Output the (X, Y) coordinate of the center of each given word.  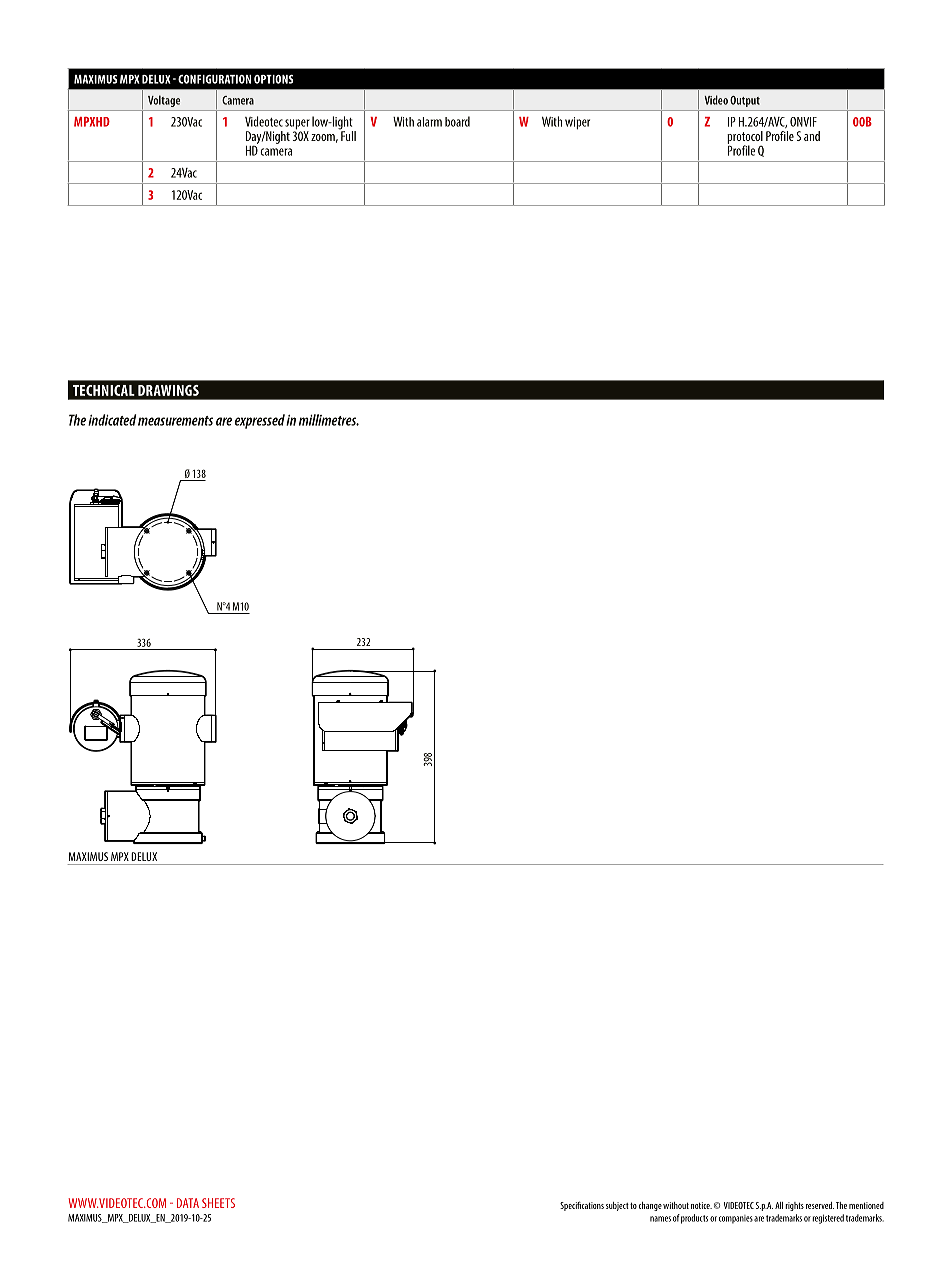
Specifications (582, 1206)
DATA (188, 1203)
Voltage (164, 101)
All (779, 1205)
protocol (745, 138)
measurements (175, 421)
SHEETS (218, 1203)
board (457, 121)
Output (745, 101)
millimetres (329, 420)
